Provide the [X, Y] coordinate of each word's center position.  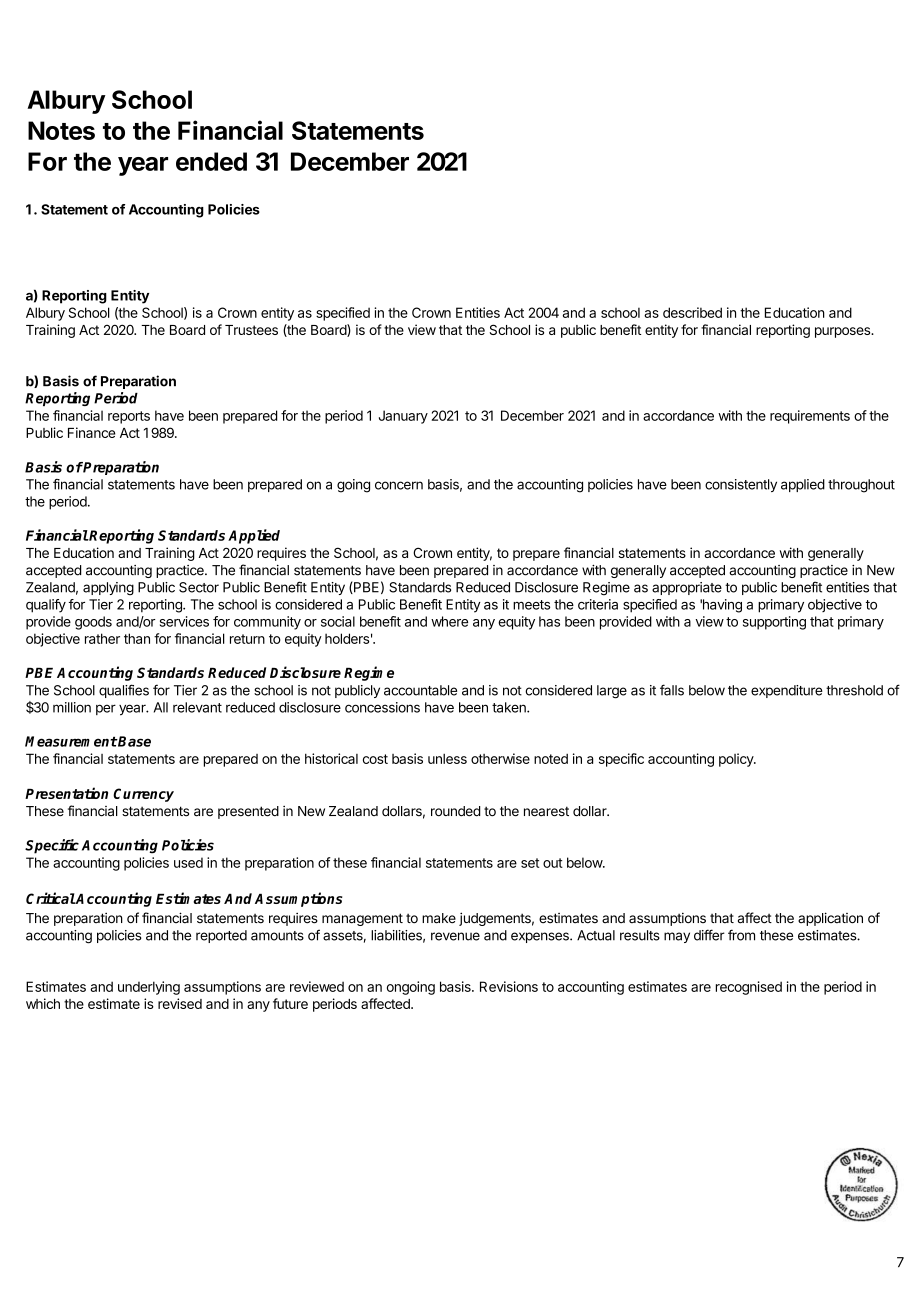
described [692, 312]
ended [211, 161]
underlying [149, 988]
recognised [749, 988]
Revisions [509, 986]
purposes [844, 332]
